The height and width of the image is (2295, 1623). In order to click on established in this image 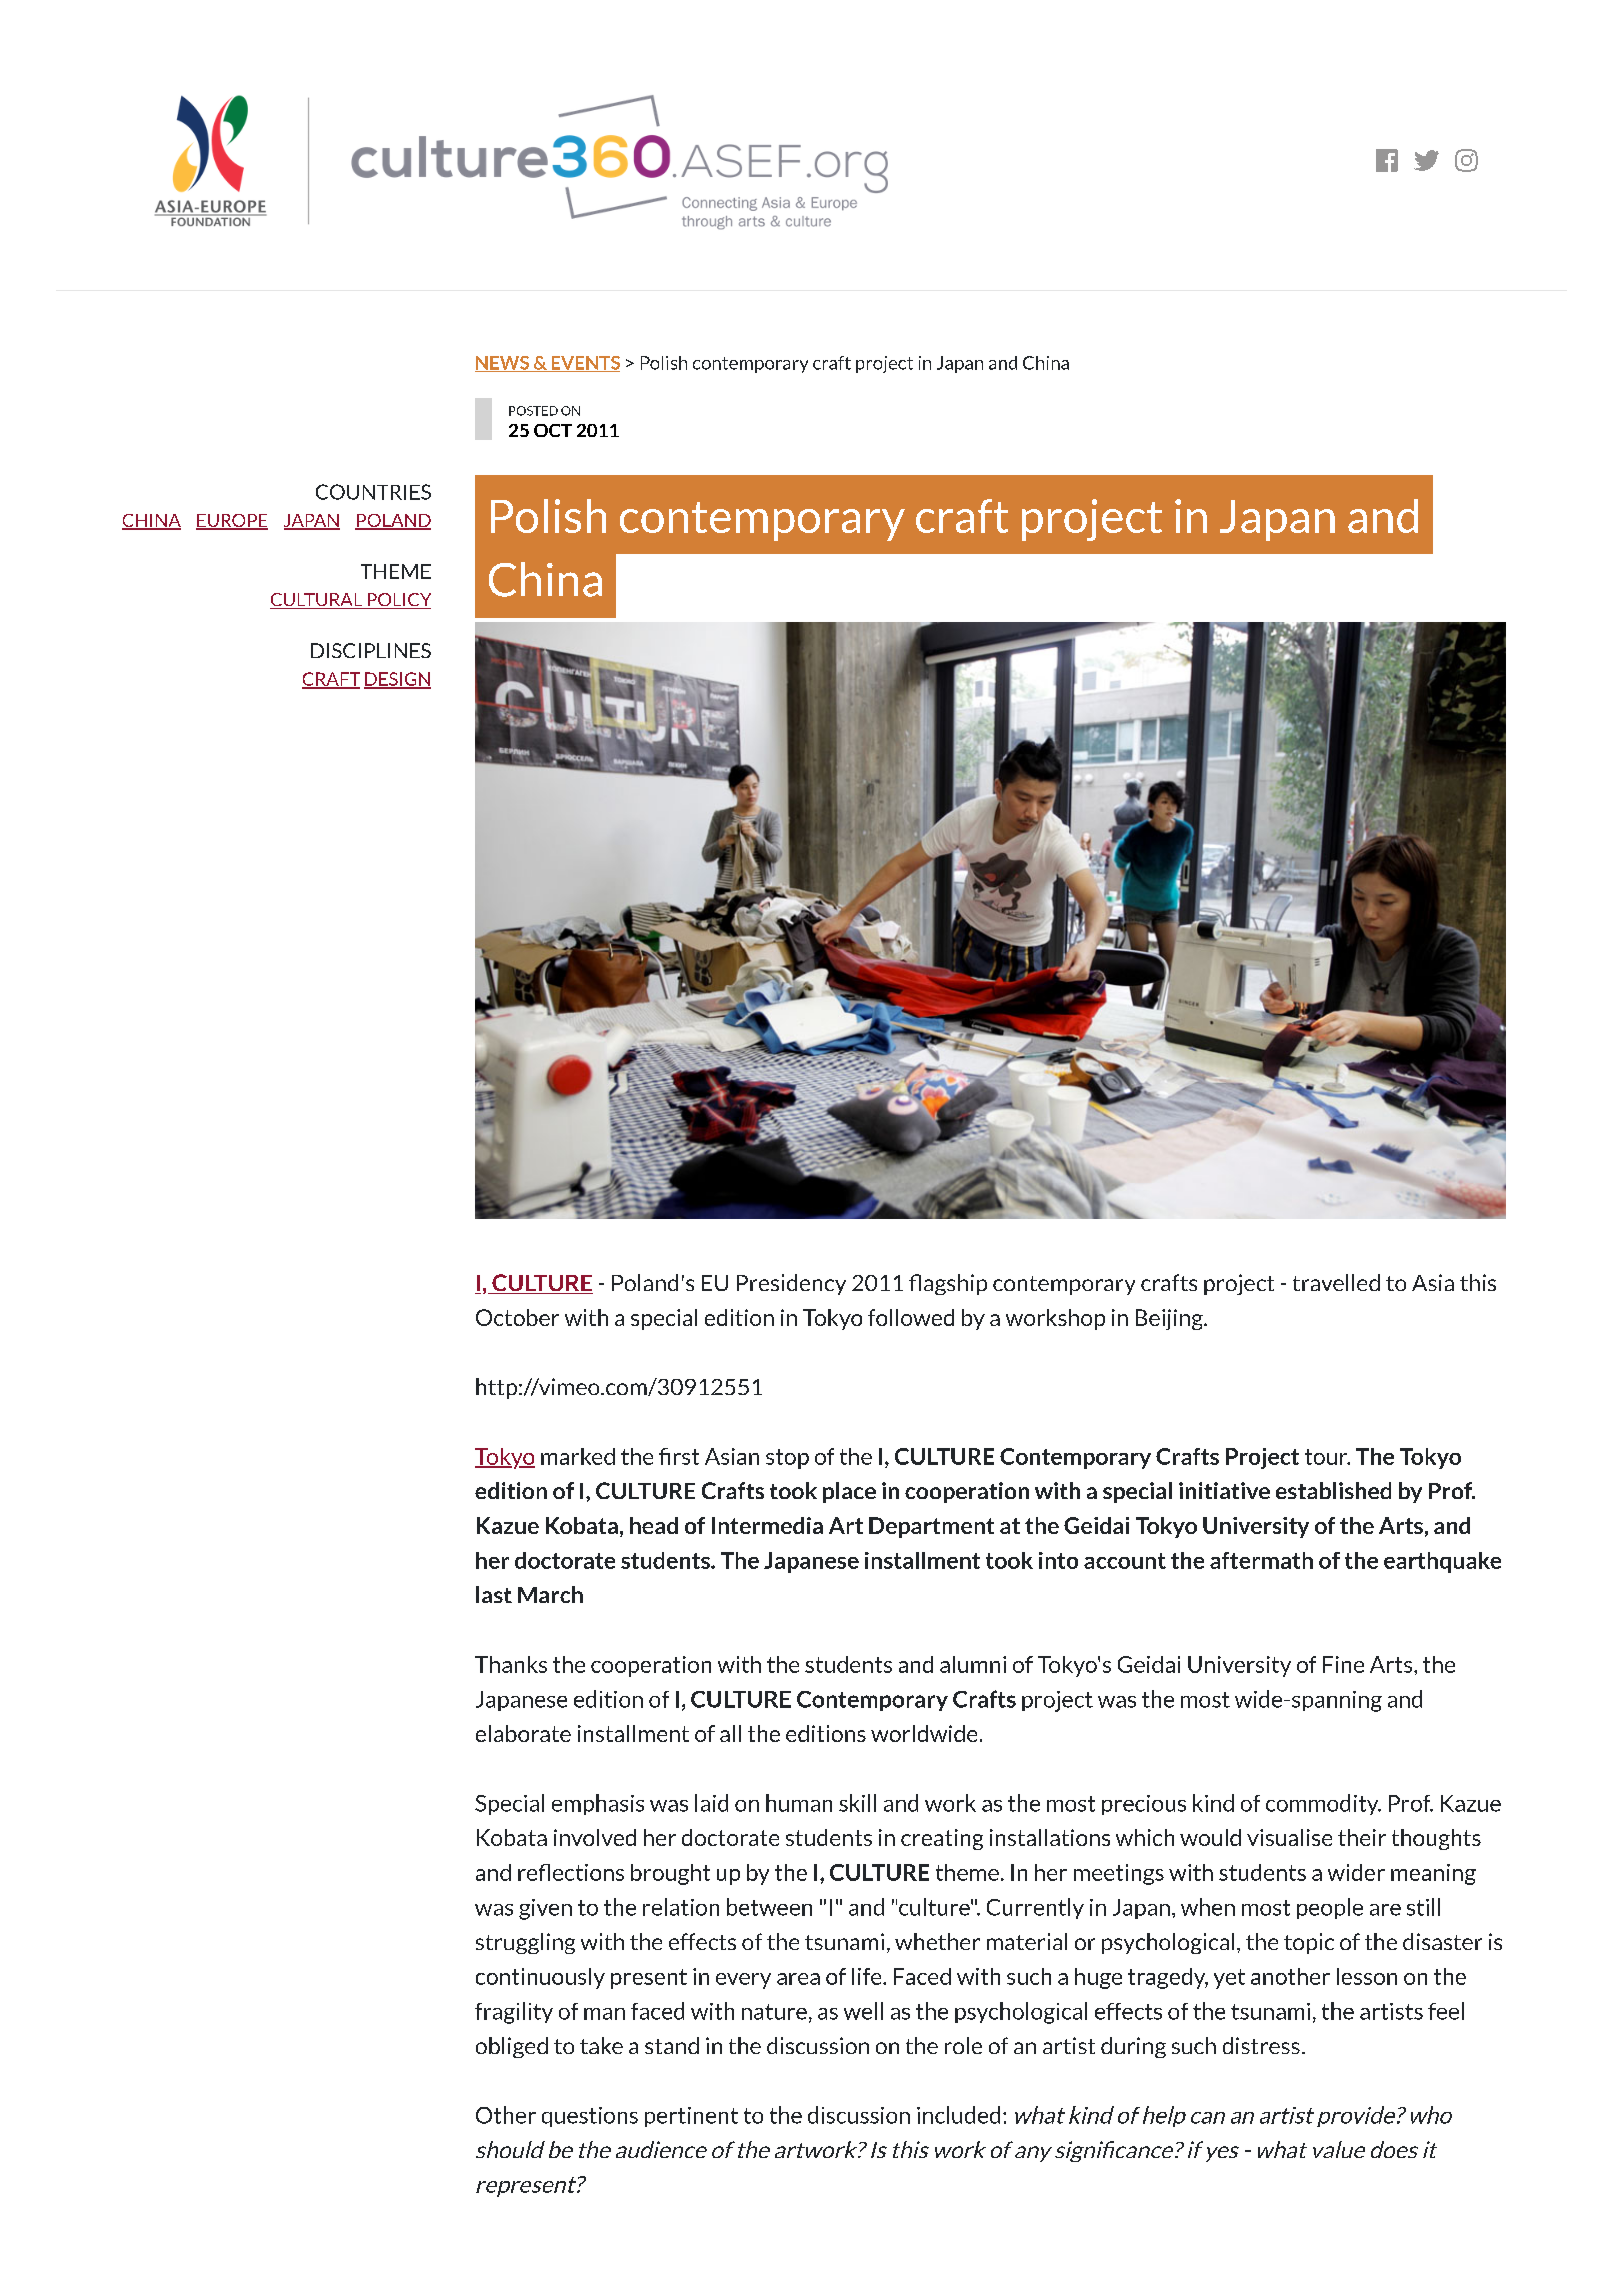, I will do `click(1333, 1490)`.
